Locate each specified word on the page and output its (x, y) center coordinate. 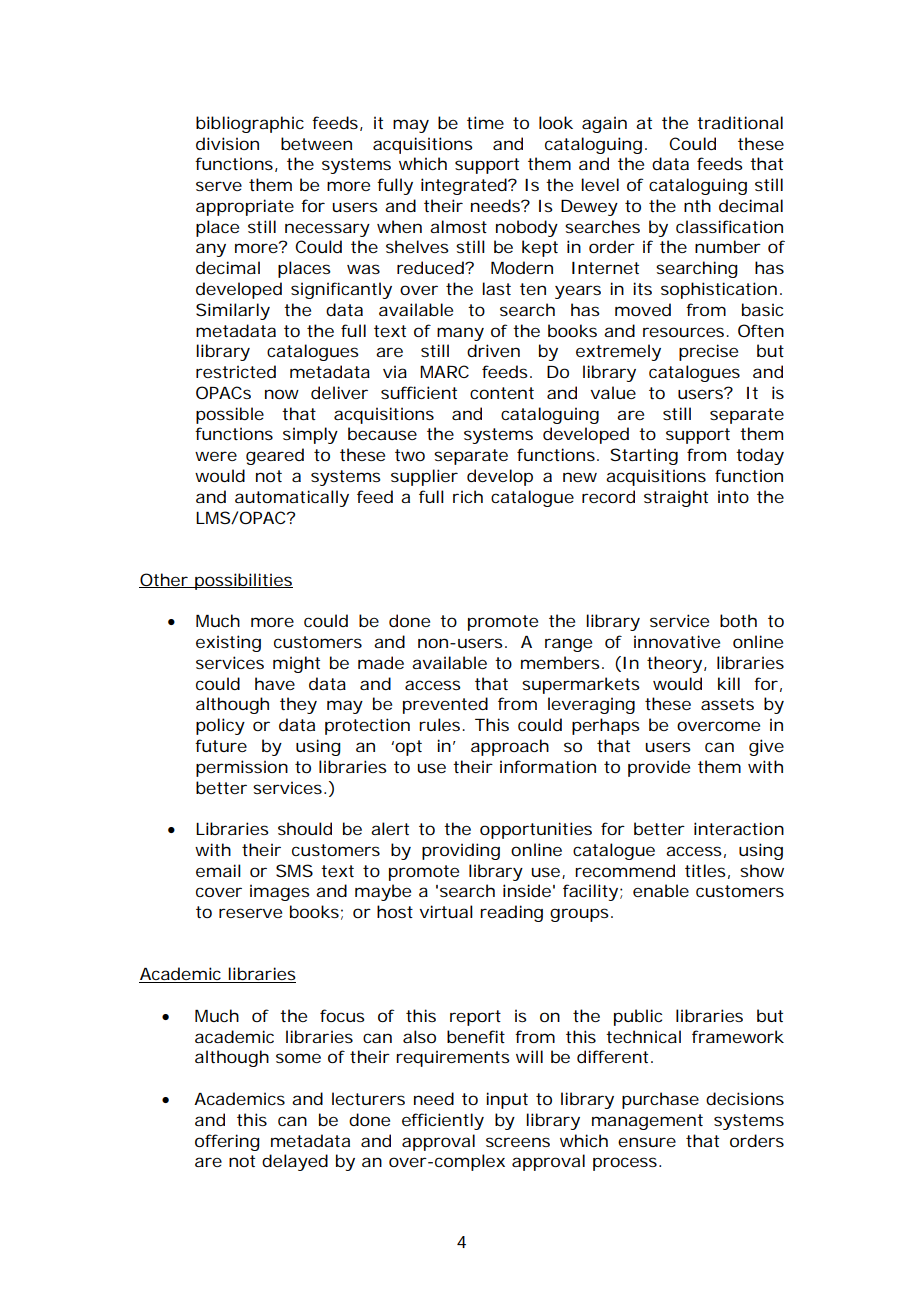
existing (228, 643)
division (227, 143)
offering (227, 1142)
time (485, 122)
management (647, 1122)
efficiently (443, 1121)
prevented (445, 705)
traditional (740, 122)
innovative (677, 641)
